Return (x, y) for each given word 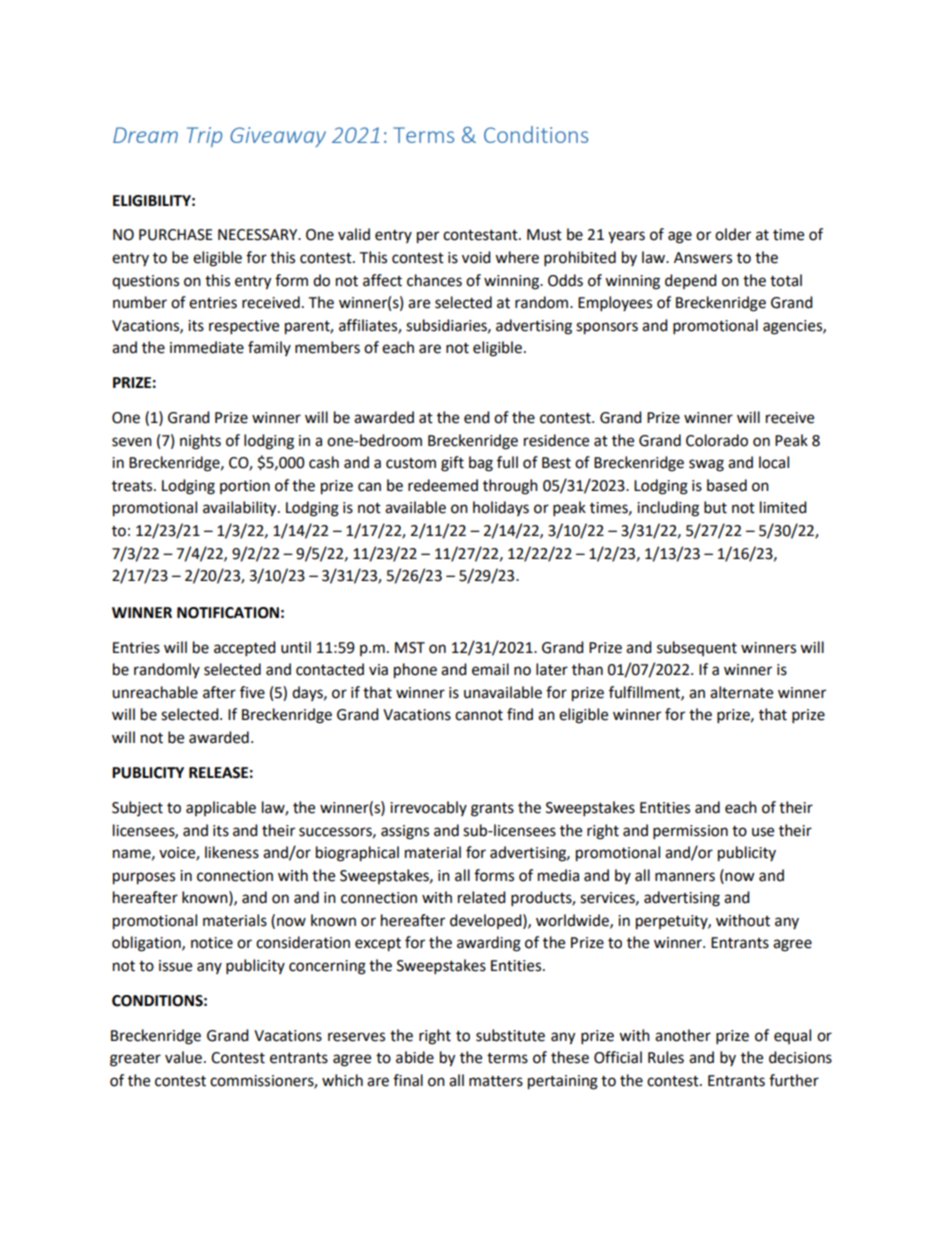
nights (200, 442)
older (733, 234)
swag (706, 465)
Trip (204, 137)
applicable (221, 808)
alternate (741, 692)
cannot (479, 715)
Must (544, 235)
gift (452, 464)
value (183, 1057)
